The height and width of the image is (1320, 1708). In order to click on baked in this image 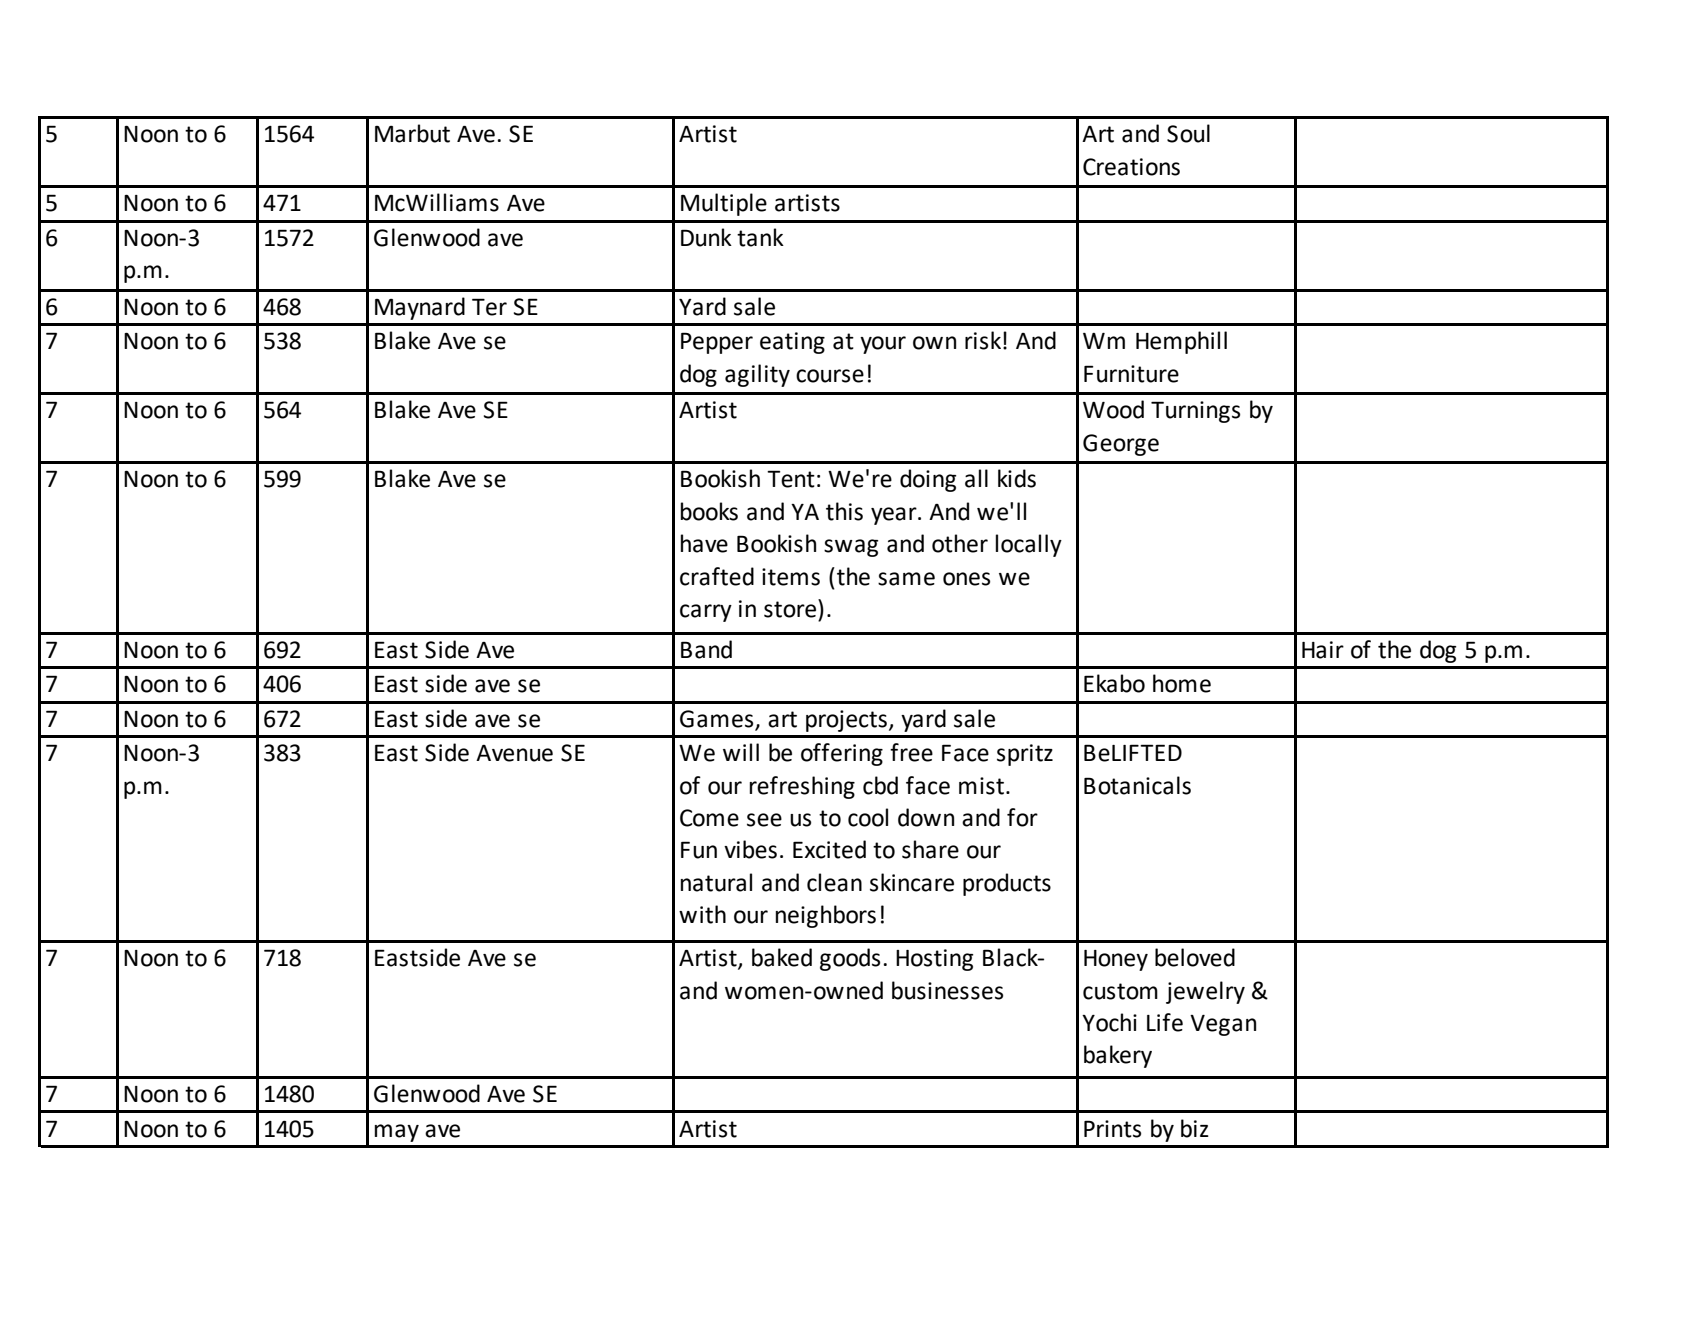, I will do `click(782, 957)`.
